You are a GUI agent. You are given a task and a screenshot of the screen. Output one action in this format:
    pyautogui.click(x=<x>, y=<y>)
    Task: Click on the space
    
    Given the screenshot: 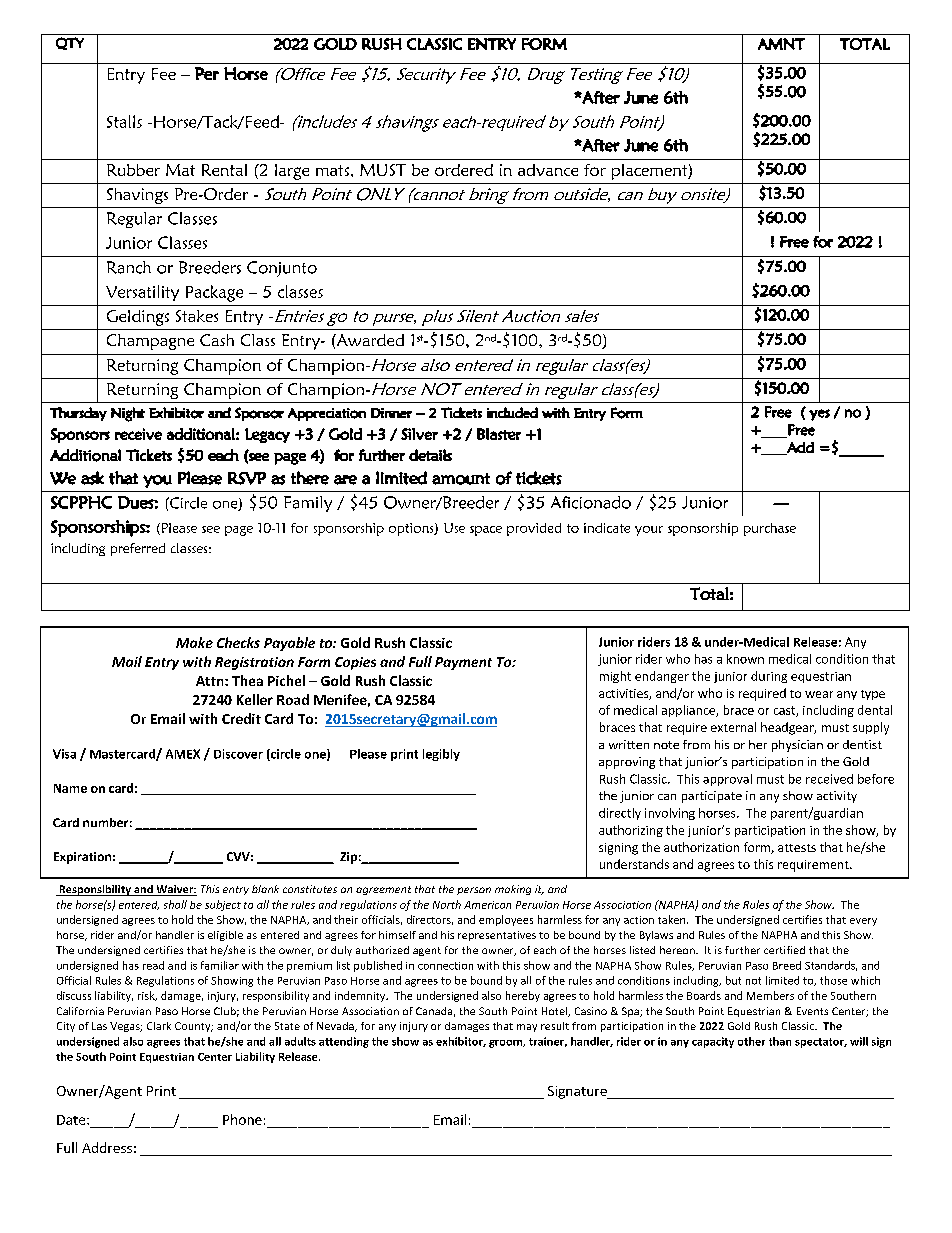 What is the action you would take?
    pyautogui.click(x=486, y=531)
